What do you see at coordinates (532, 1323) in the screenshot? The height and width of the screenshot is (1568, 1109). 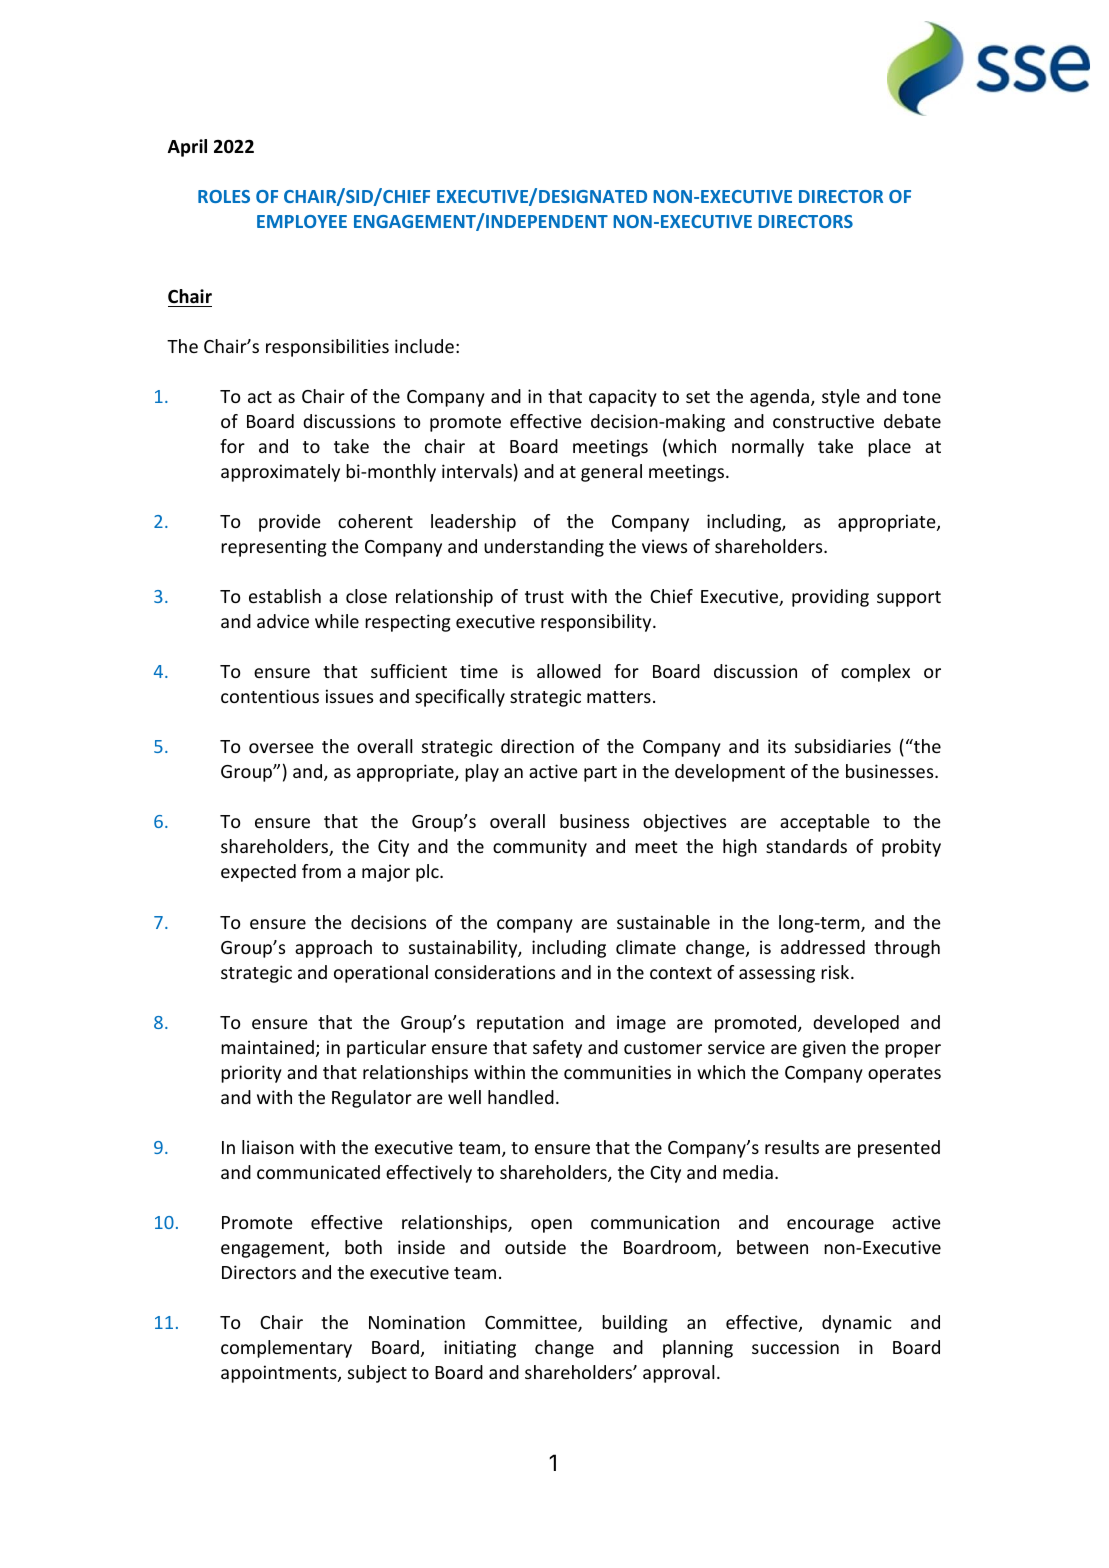 I see `Committee` at bounding box center [532, 1323].
